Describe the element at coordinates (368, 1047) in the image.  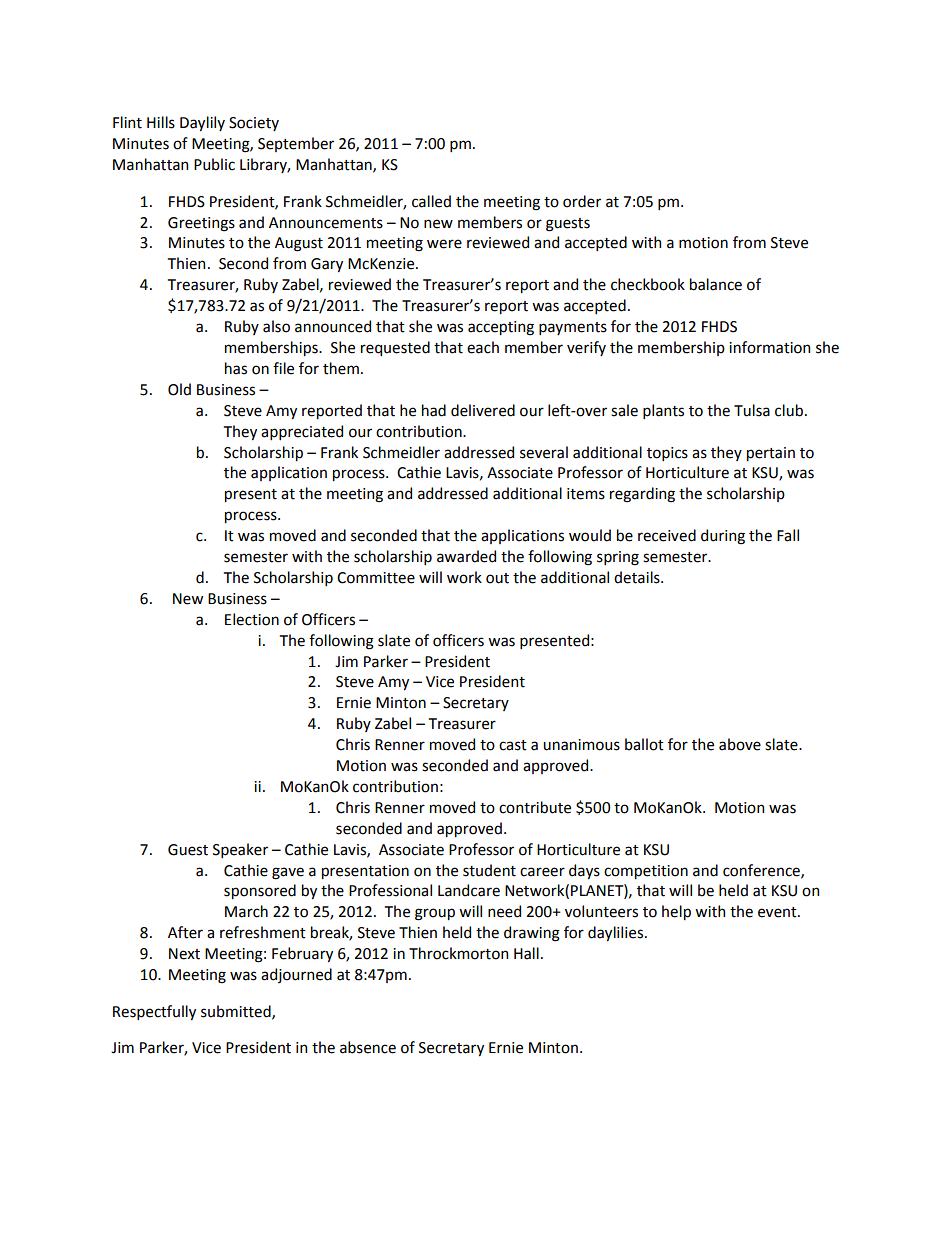
I see `absence` at that location.
